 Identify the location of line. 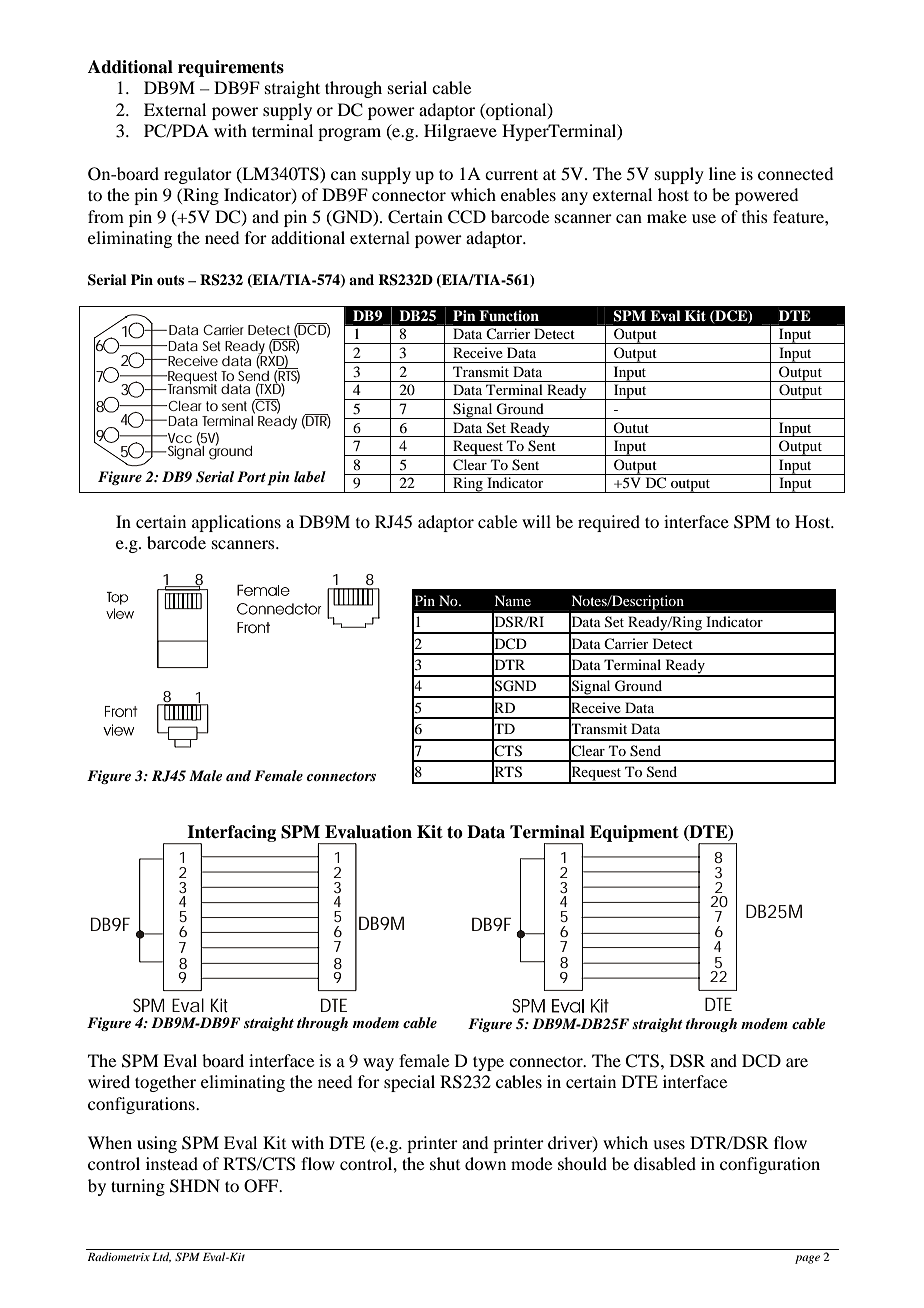
(722, 173).
